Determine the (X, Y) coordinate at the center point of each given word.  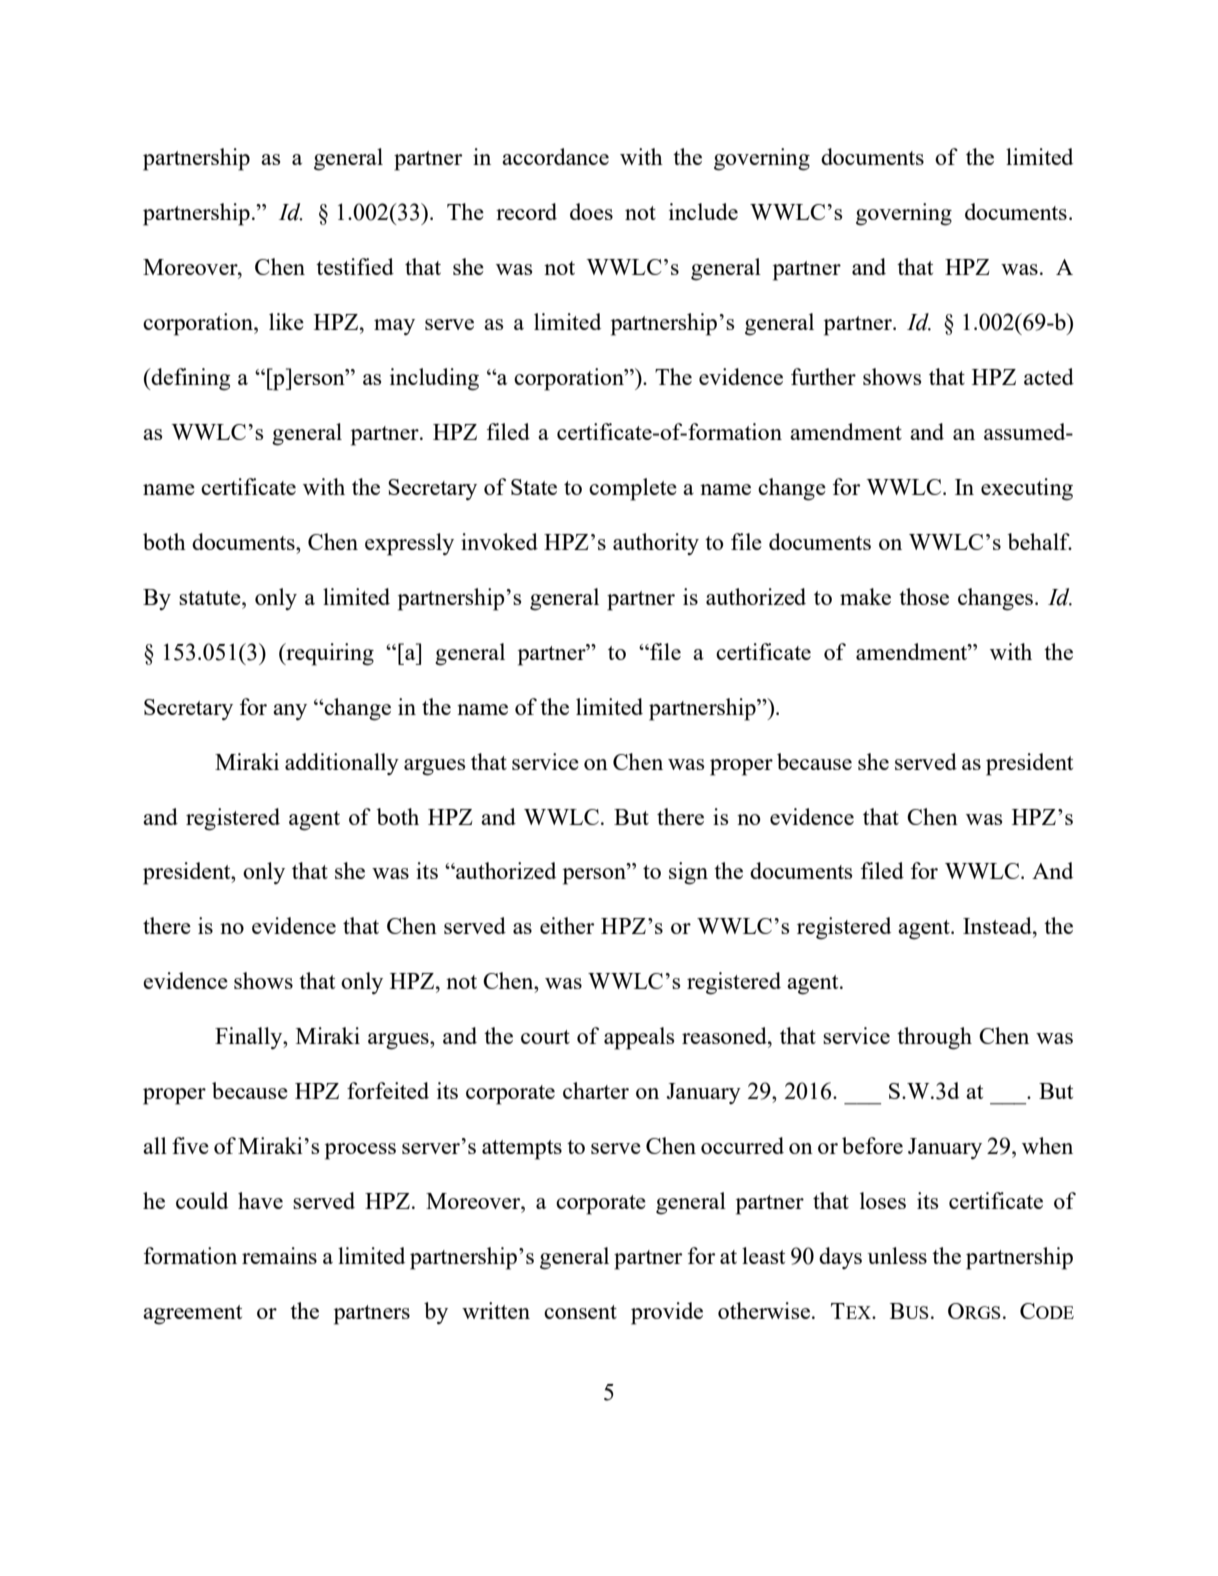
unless (897, 1255)
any (290, 712)
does (591, 211)
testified (355, 266)
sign (688, 873)
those (924, 596)
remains (279, 1255)
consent (580, 1312)
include (703, 211)
